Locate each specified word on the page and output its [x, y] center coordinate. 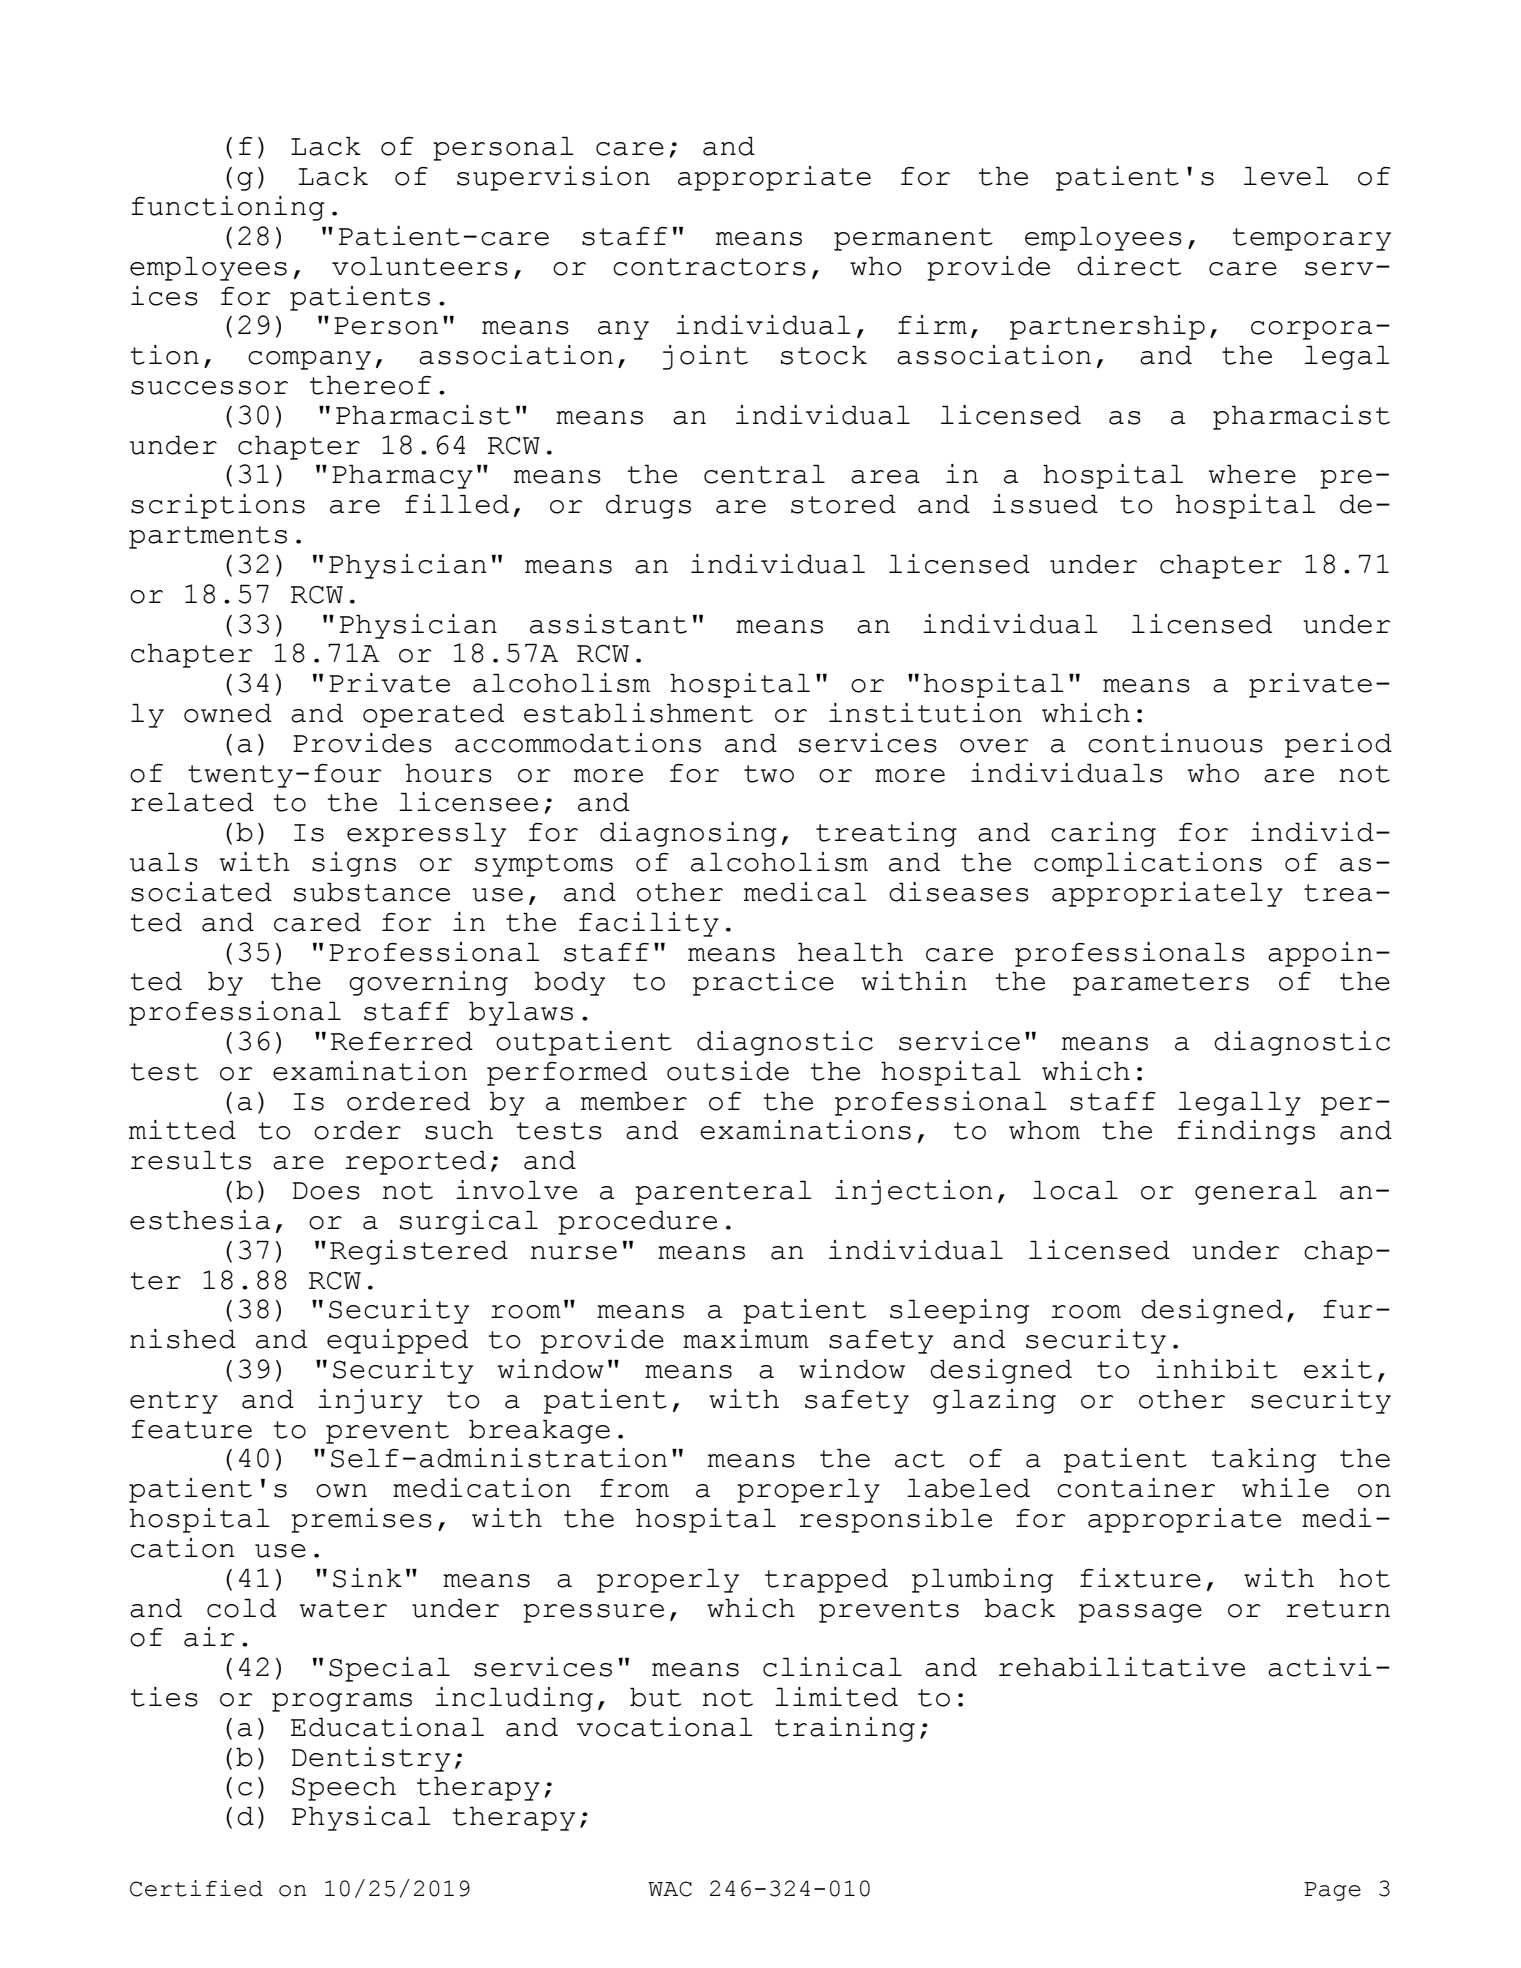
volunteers [420, 266]
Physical [361, 1818]
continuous [1175, 743]
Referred [402, 1041]
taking [1264, 1460]
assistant [608, 624]
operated [433, 715]
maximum [746, 1339]
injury [370, 1401]
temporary [1312, 239]
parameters [1161, 984]
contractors [709, 267]
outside [728, 1071]
